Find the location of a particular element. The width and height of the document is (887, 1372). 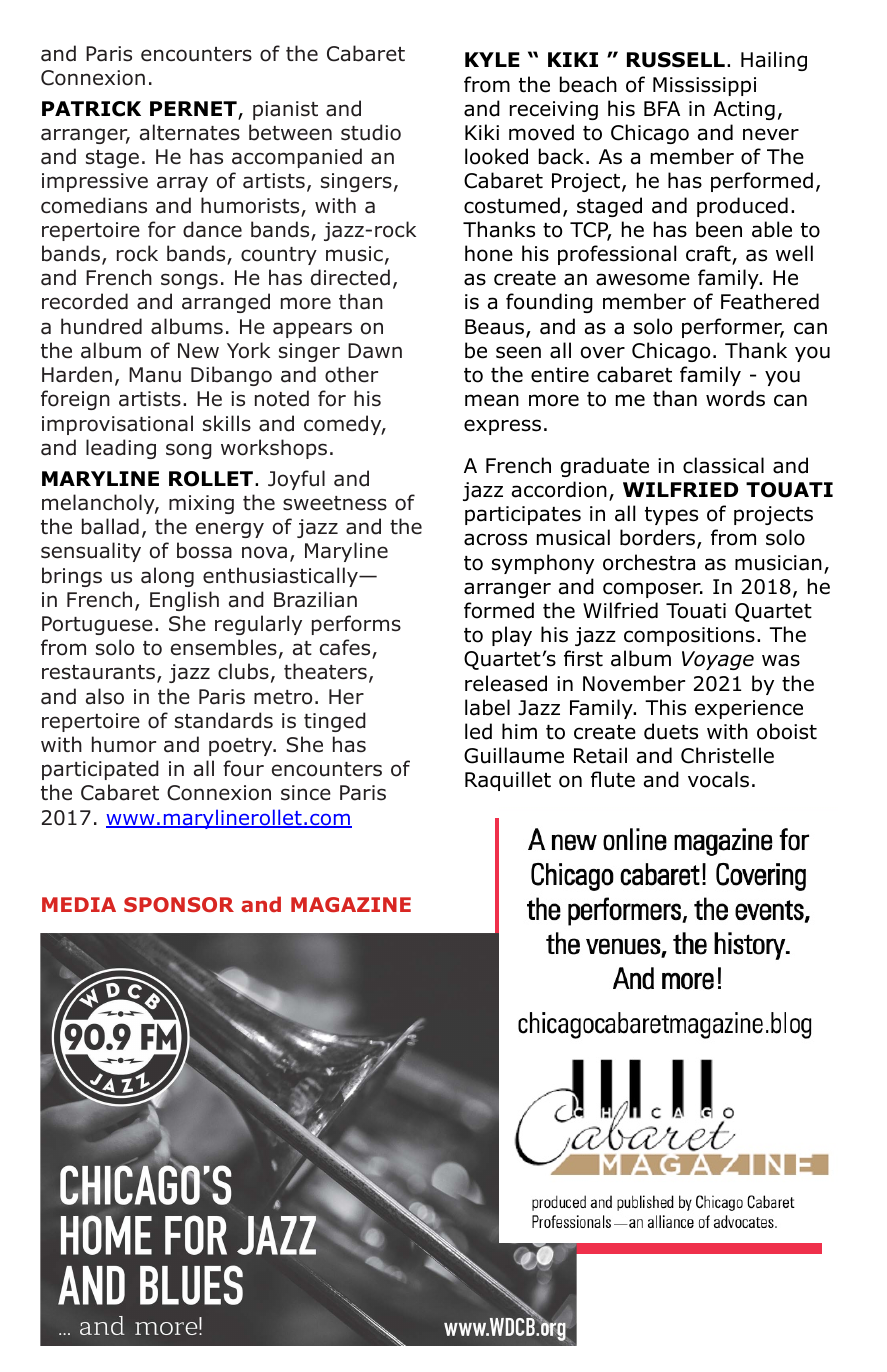

MAGAZINE is located at coordinates (351, 904).
